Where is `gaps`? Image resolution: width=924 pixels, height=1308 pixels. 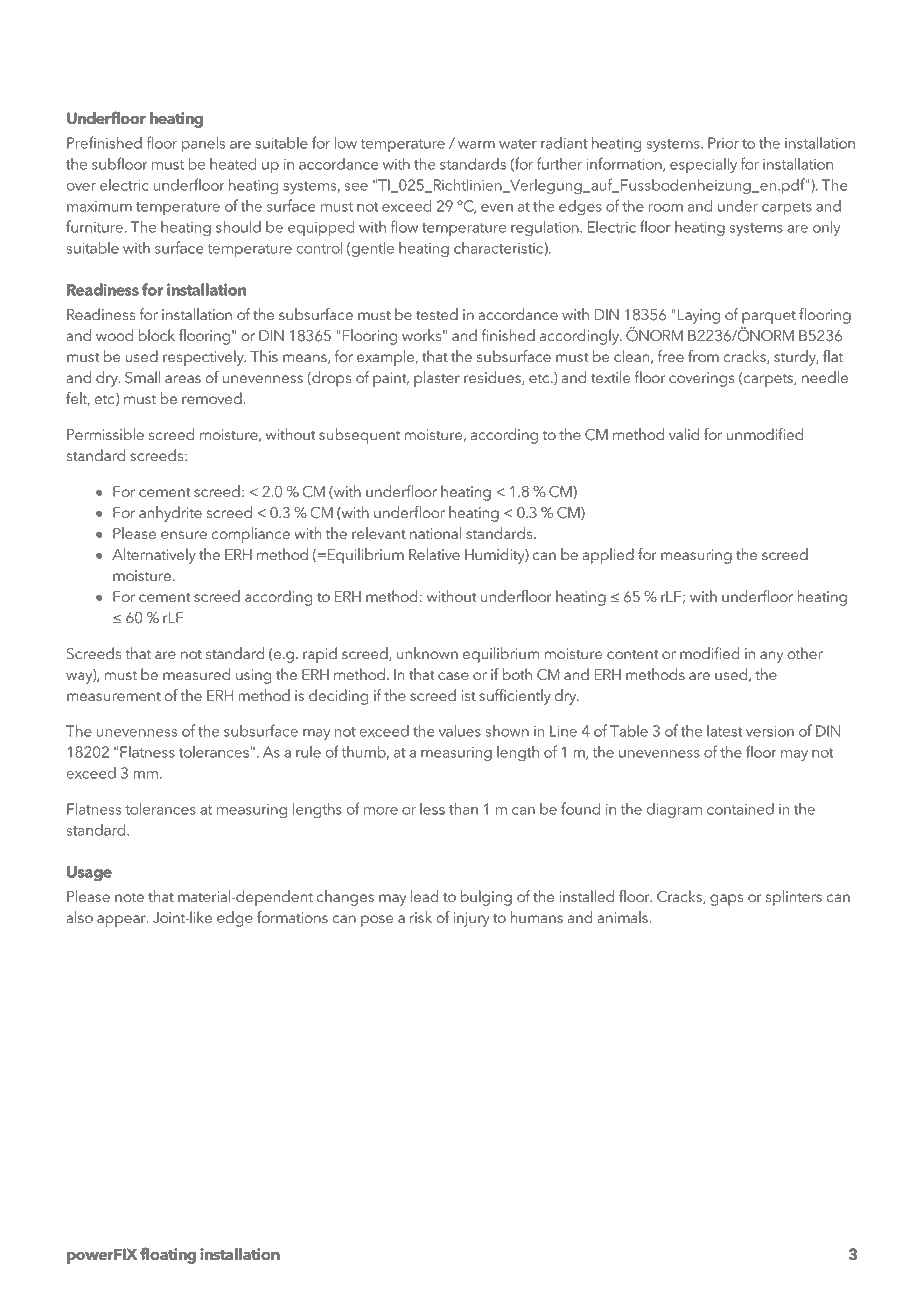
gaps is located at coordinates (726, 900).
